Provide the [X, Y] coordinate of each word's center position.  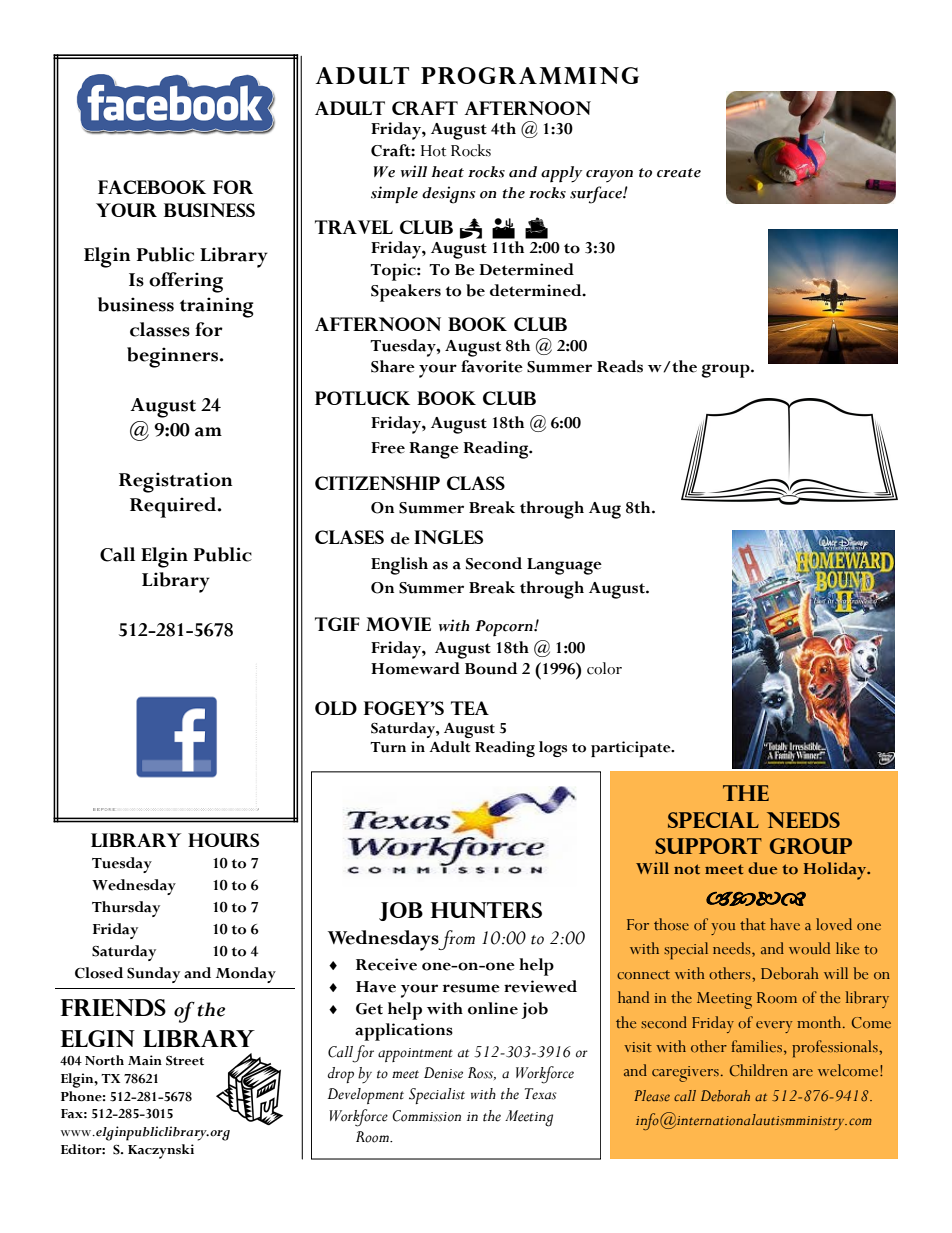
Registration [175, 482]
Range [434, 450]
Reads [620, 366]
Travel [354, 227]
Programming [530, 75]
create [679, 173]
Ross [482, 1073]
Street [185, 1061]
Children [759, 1070]
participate [632, 749]
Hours [223, 840]
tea [470, 708]
